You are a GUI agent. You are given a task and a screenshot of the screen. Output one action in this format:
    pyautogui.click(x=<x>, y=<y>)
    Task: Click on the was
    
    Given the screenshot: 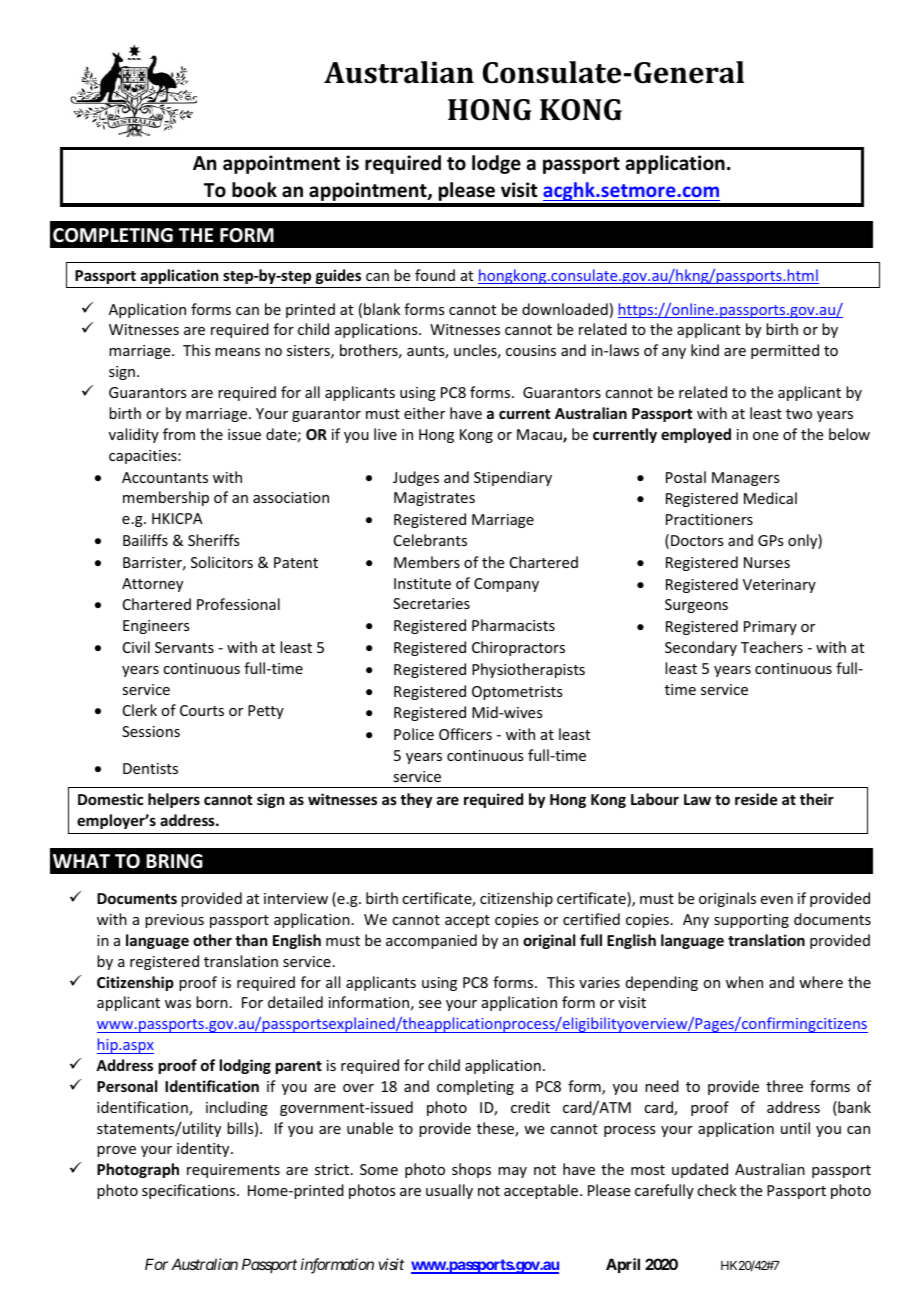 What is the action you would take?
    pyautogui.click(x=178, y=1004)
